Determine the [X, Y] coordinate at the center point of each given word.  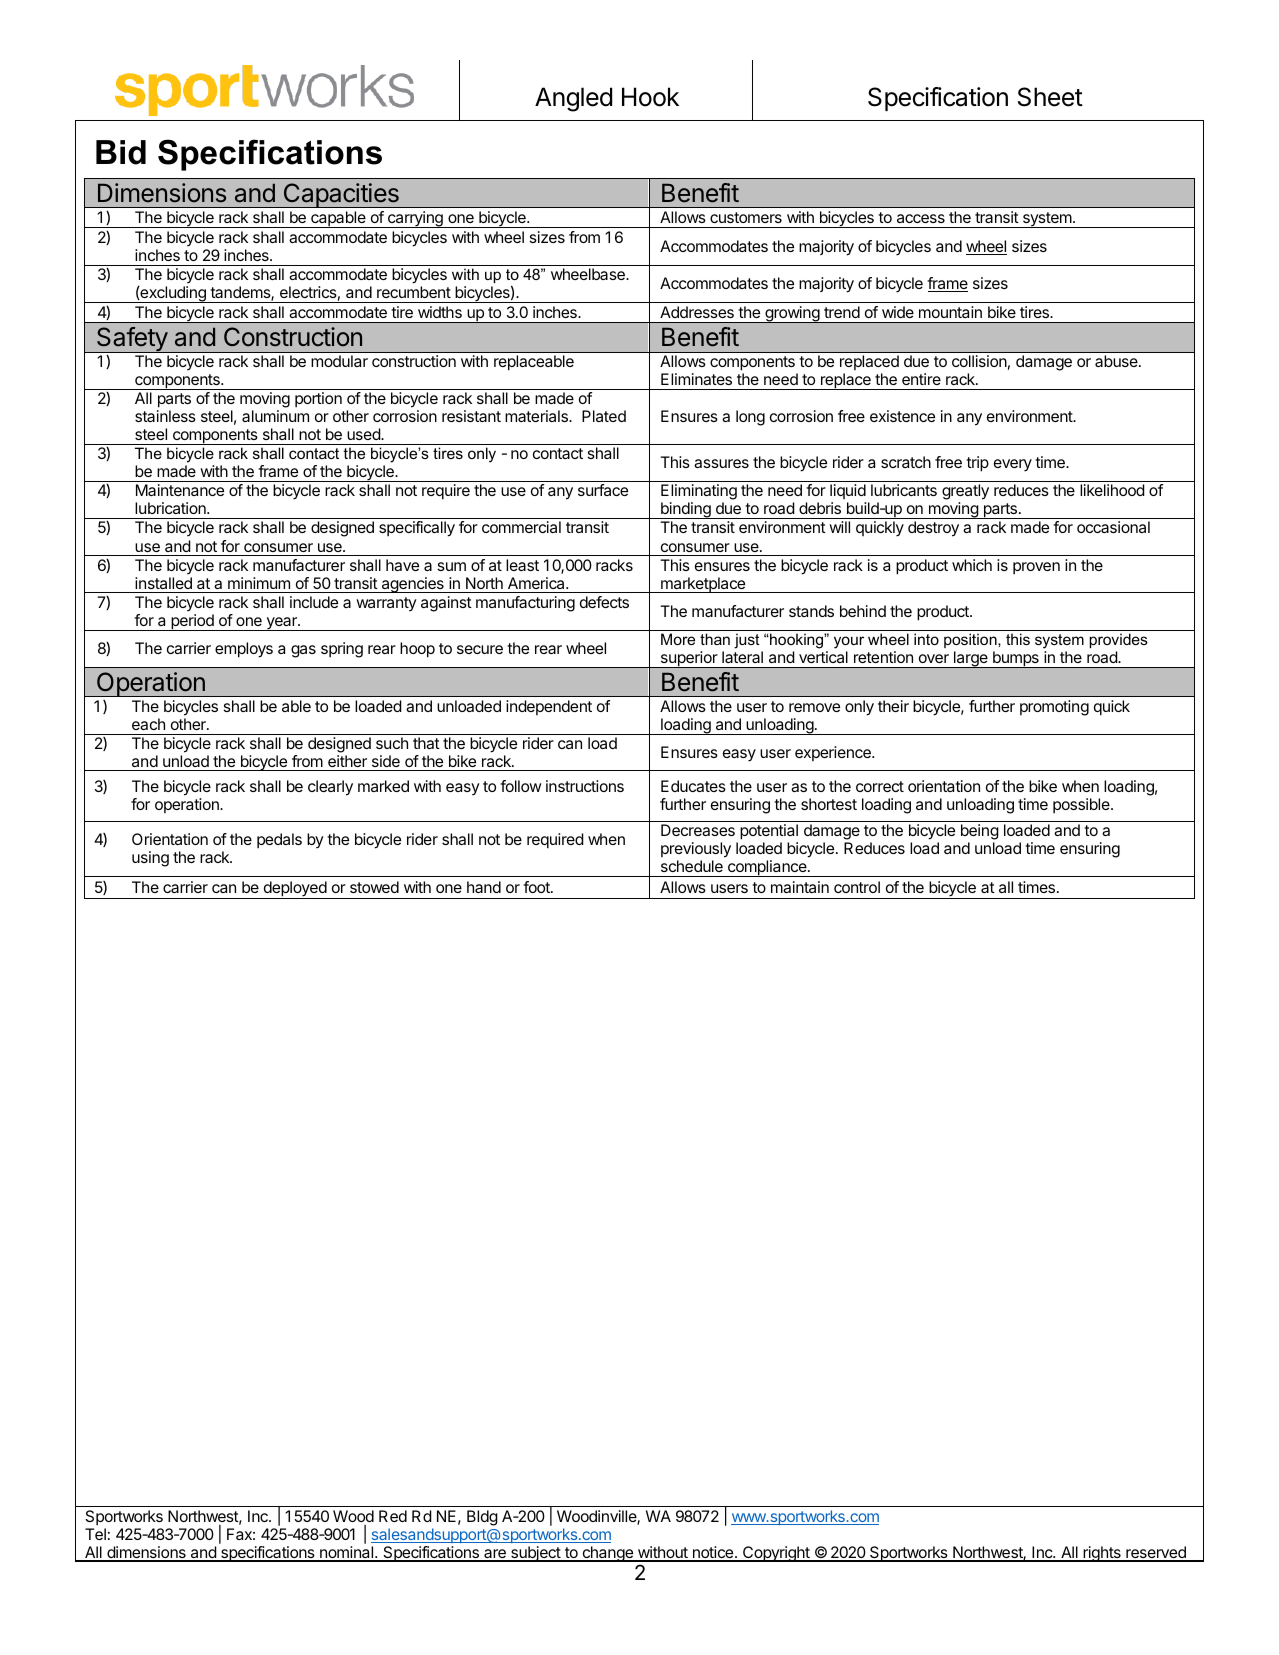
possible [1082, 805]
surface [603, 490]
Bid [121, 152]
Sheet [1050, 97]
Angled [573, 99]
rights [1102, 1554]
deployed [294, 890]
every [1013, 465]
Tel [95, 1534]
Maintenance [180, 490]
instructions [585, 786]
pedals [279, 840]
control [857, 887]
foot [537, 887]
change [608, 1554]
